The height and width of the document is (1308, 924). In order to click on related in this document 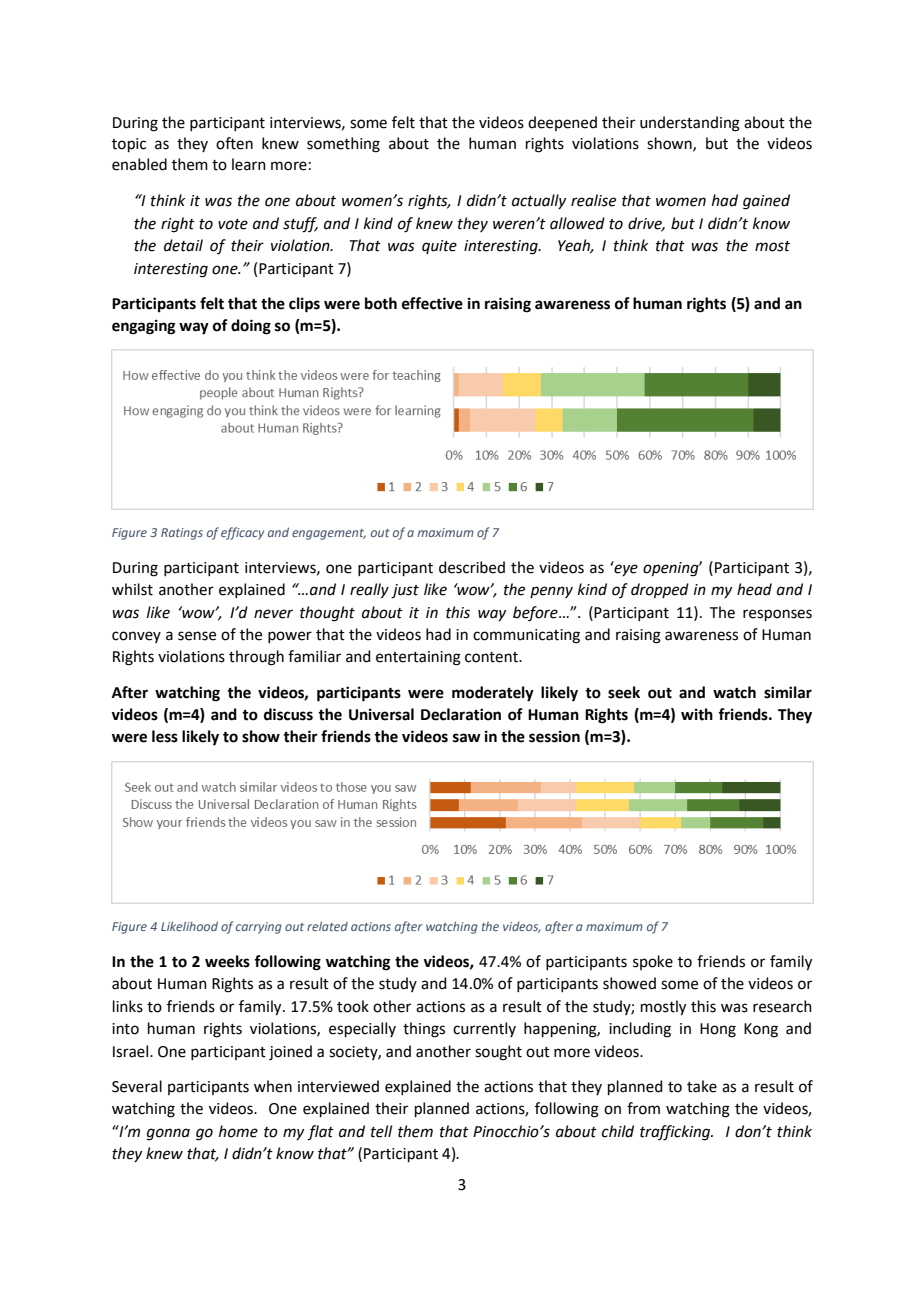, I will do `click(327, 926)`.
